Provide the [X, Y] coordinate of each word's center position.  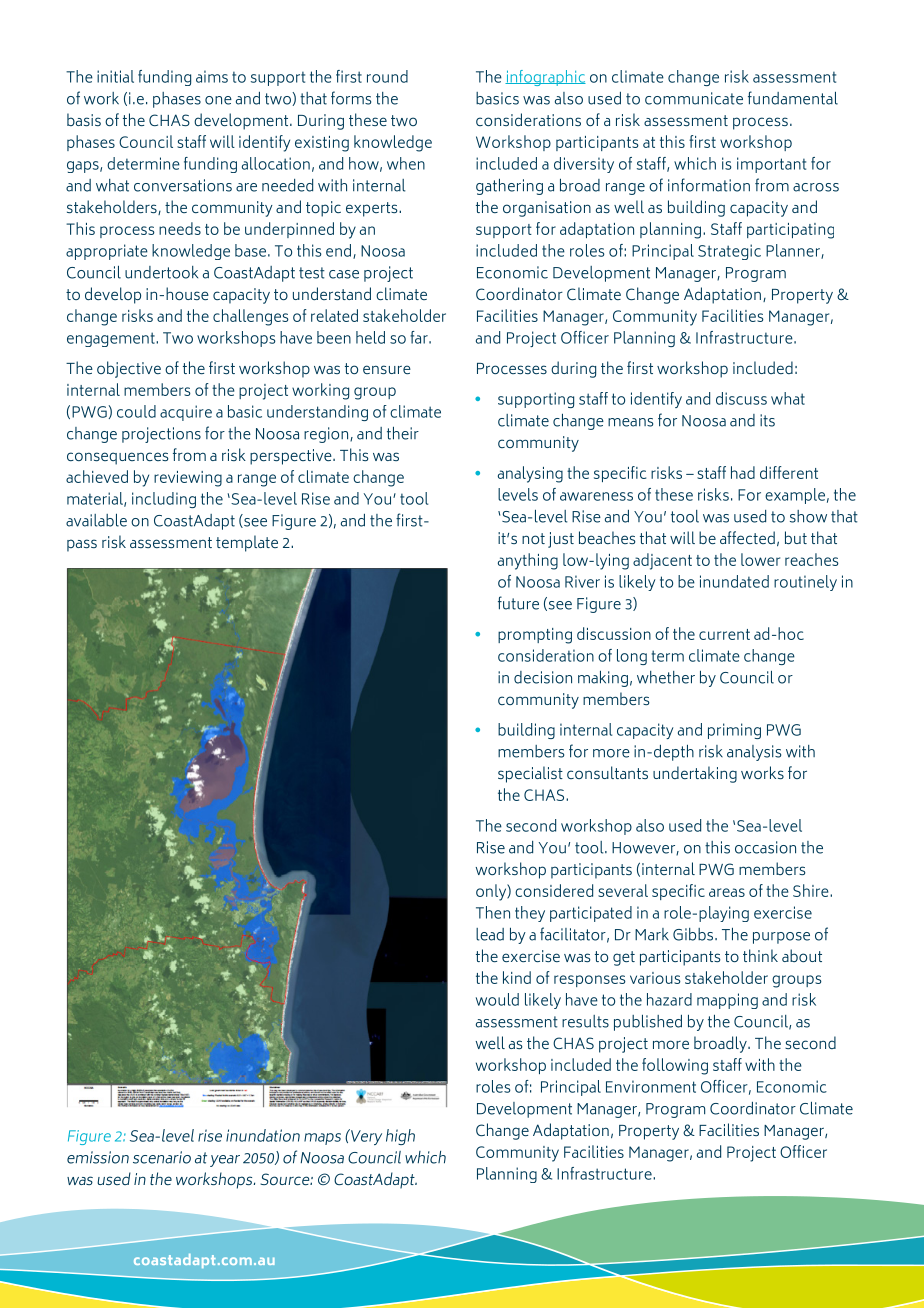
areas [727, 892]
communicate [694, 98]
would [497, 999]
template [247, 543]
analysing [530, 474]
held [370, 337]
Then [493, 912]
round [387, 76]
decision [543, 677]
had [743, 472]
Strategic [729, 252]
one [218, 100]
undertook [161, 272]
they [530, 914]
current [724, 634]
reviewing [188, 479]
